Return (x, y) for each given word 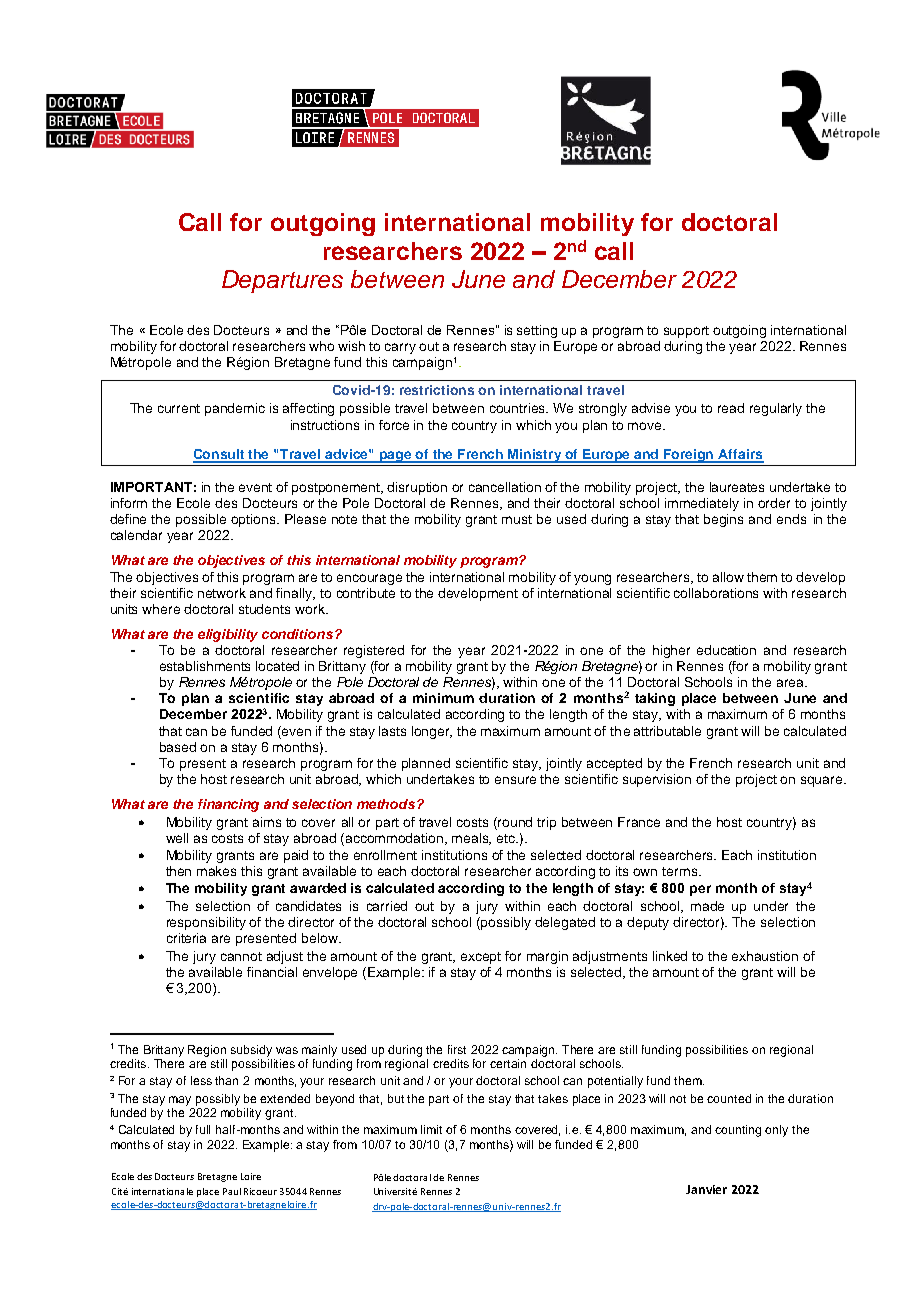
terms (681, 871)
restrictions (437, 390)
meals (471, 839)
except (481, 958)
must (517, 519)
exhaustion (765, 956)
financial (272, 972)
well (177, 838)
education (726, 650)
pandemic (235, 409)
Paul (232, 1191)
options (254, 520)
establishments (205, 666)
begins (723, 520)
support (686, 332)
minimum (443, 698)
